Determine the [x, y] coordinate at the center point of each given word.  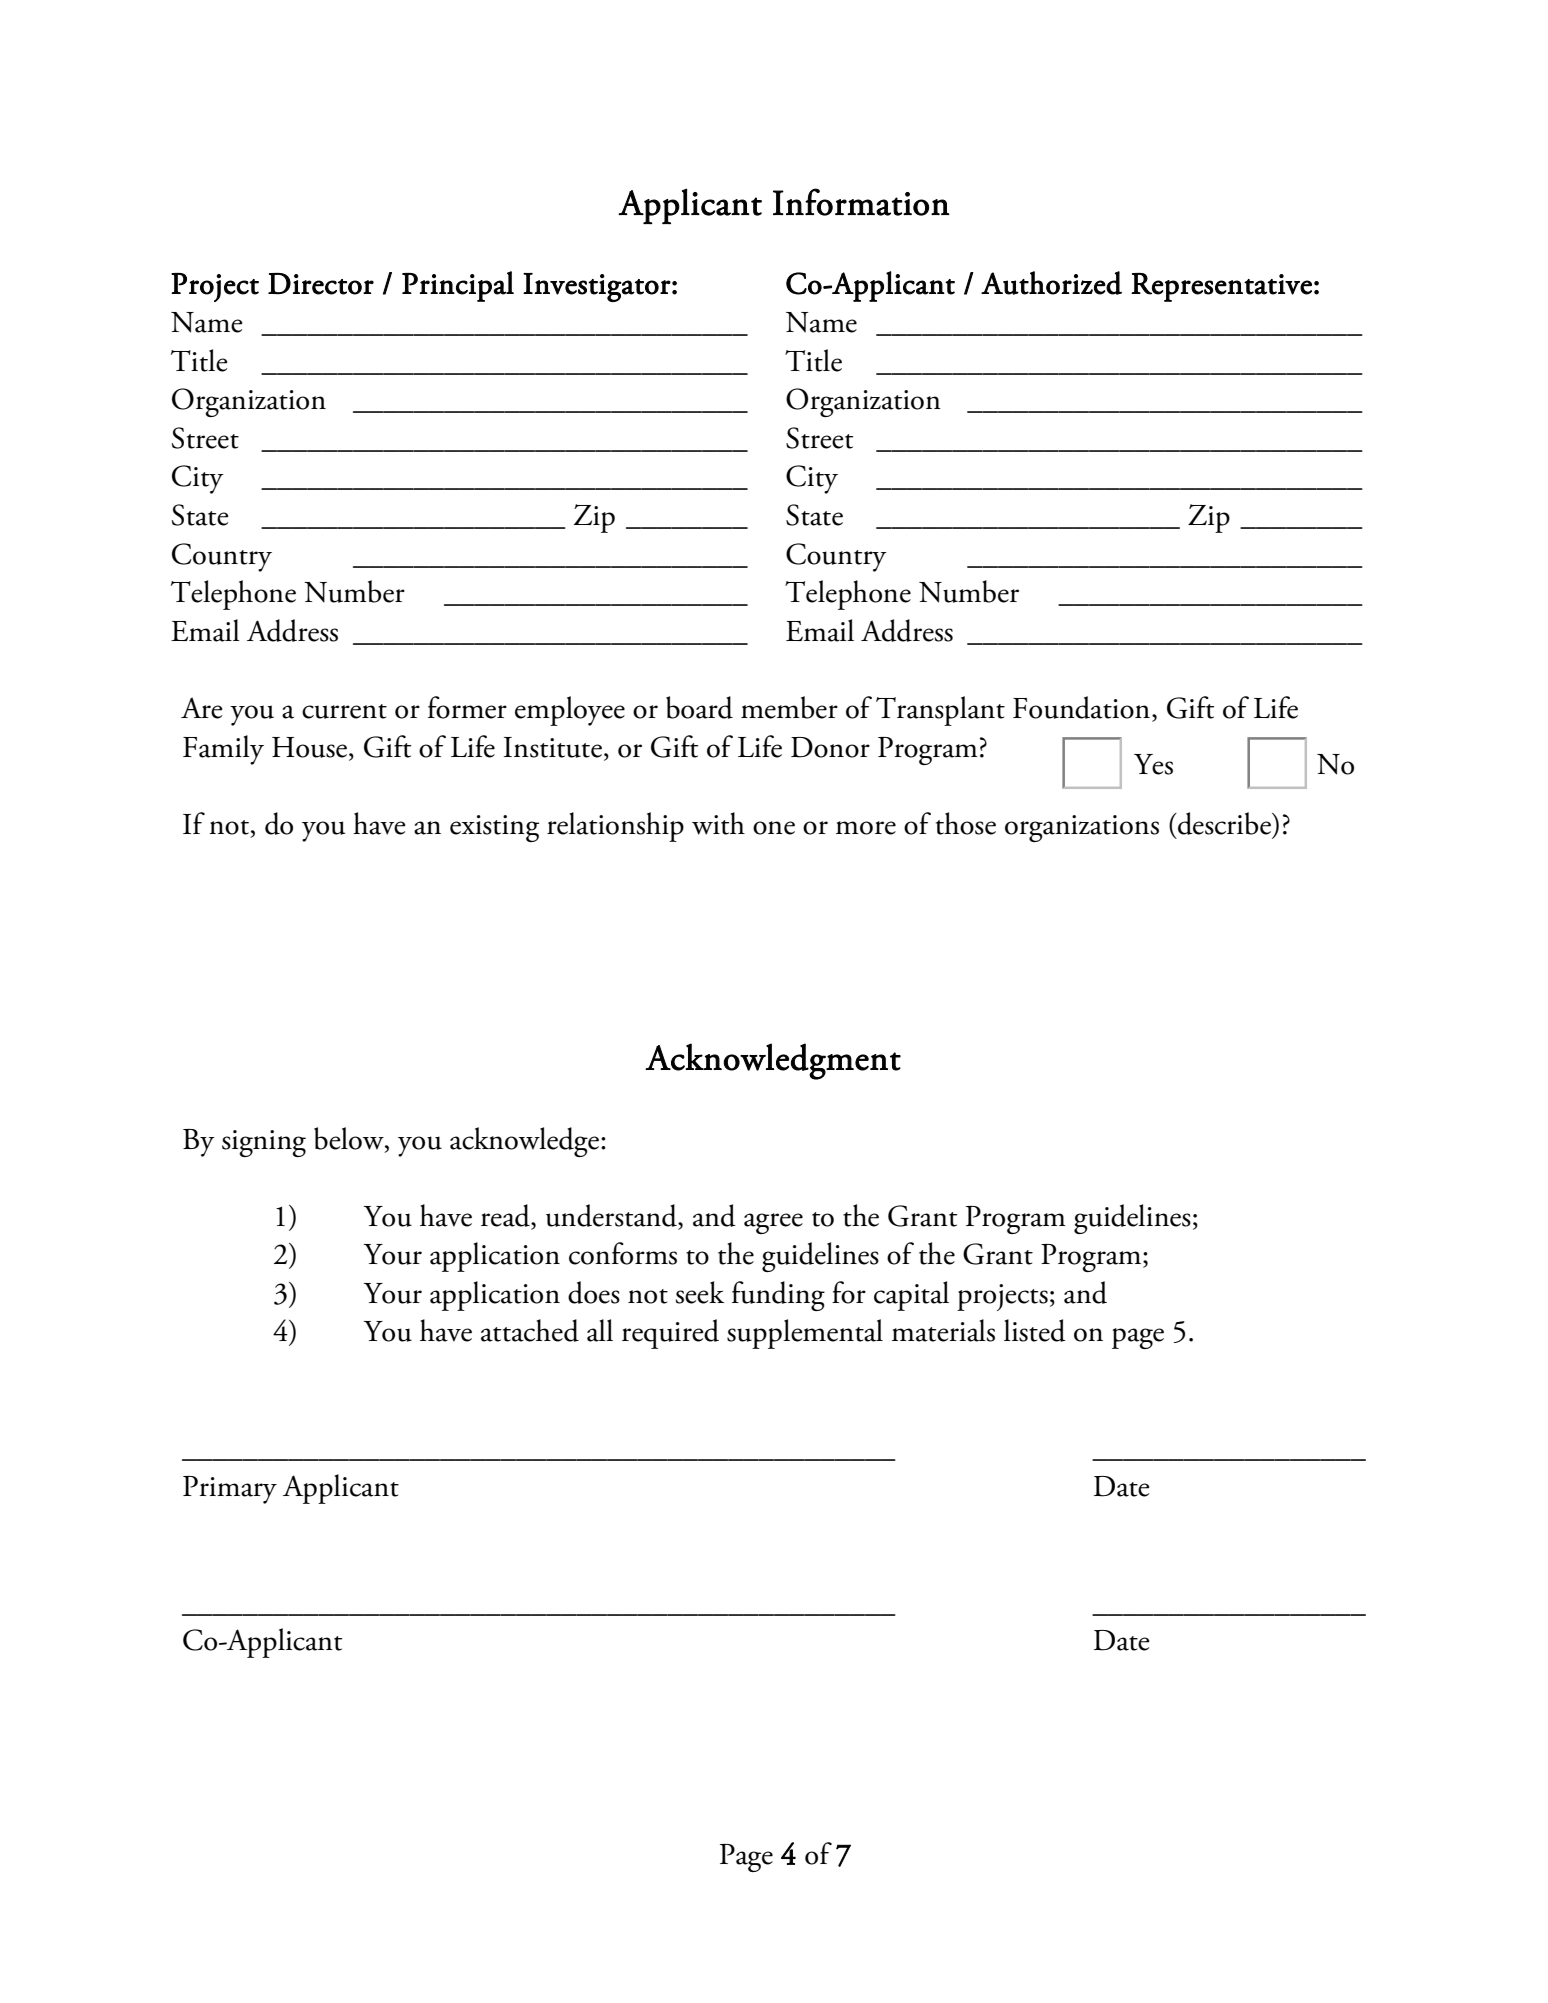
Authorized [1051, 283]
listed [1035, 1330]
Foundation [1081, 707]
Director [321, 284]
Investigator [597, 287]
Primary [230, 1490]
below [350, 1139]
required [670, 1334]
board [699, 707]
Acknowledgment [773, 1061]
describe [1224, 823]
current [344, 711]
